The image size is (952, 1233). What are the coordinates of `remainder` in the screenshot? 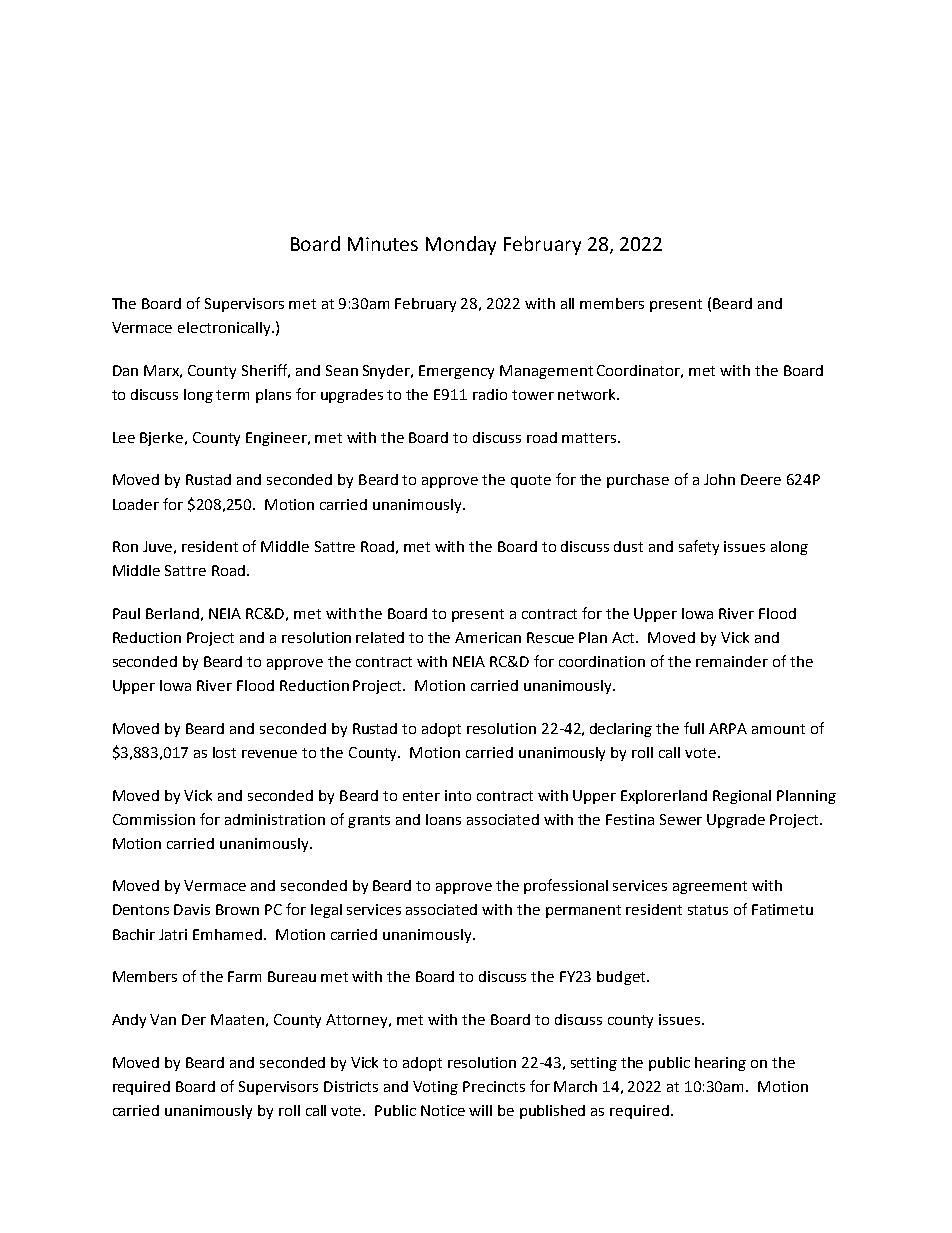 It's located at (732, 661).
